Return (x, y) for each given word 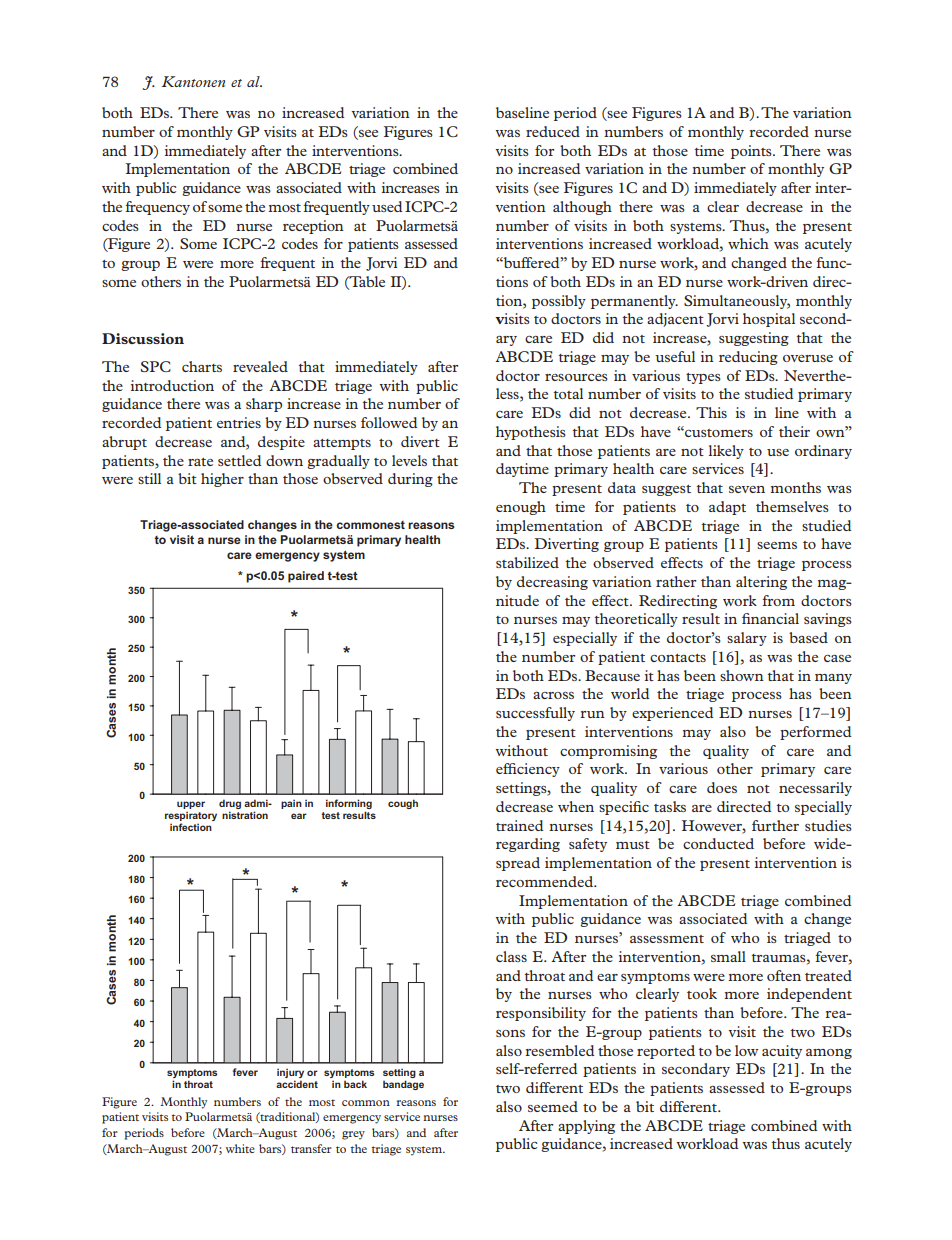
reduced (553, 131)
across (553, 695)
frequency (157, 208)
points (752, 152)
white (240, 1148)
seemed (553, 1106)
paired (306, 577)
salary (747, 639)
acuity (782, 1052)
